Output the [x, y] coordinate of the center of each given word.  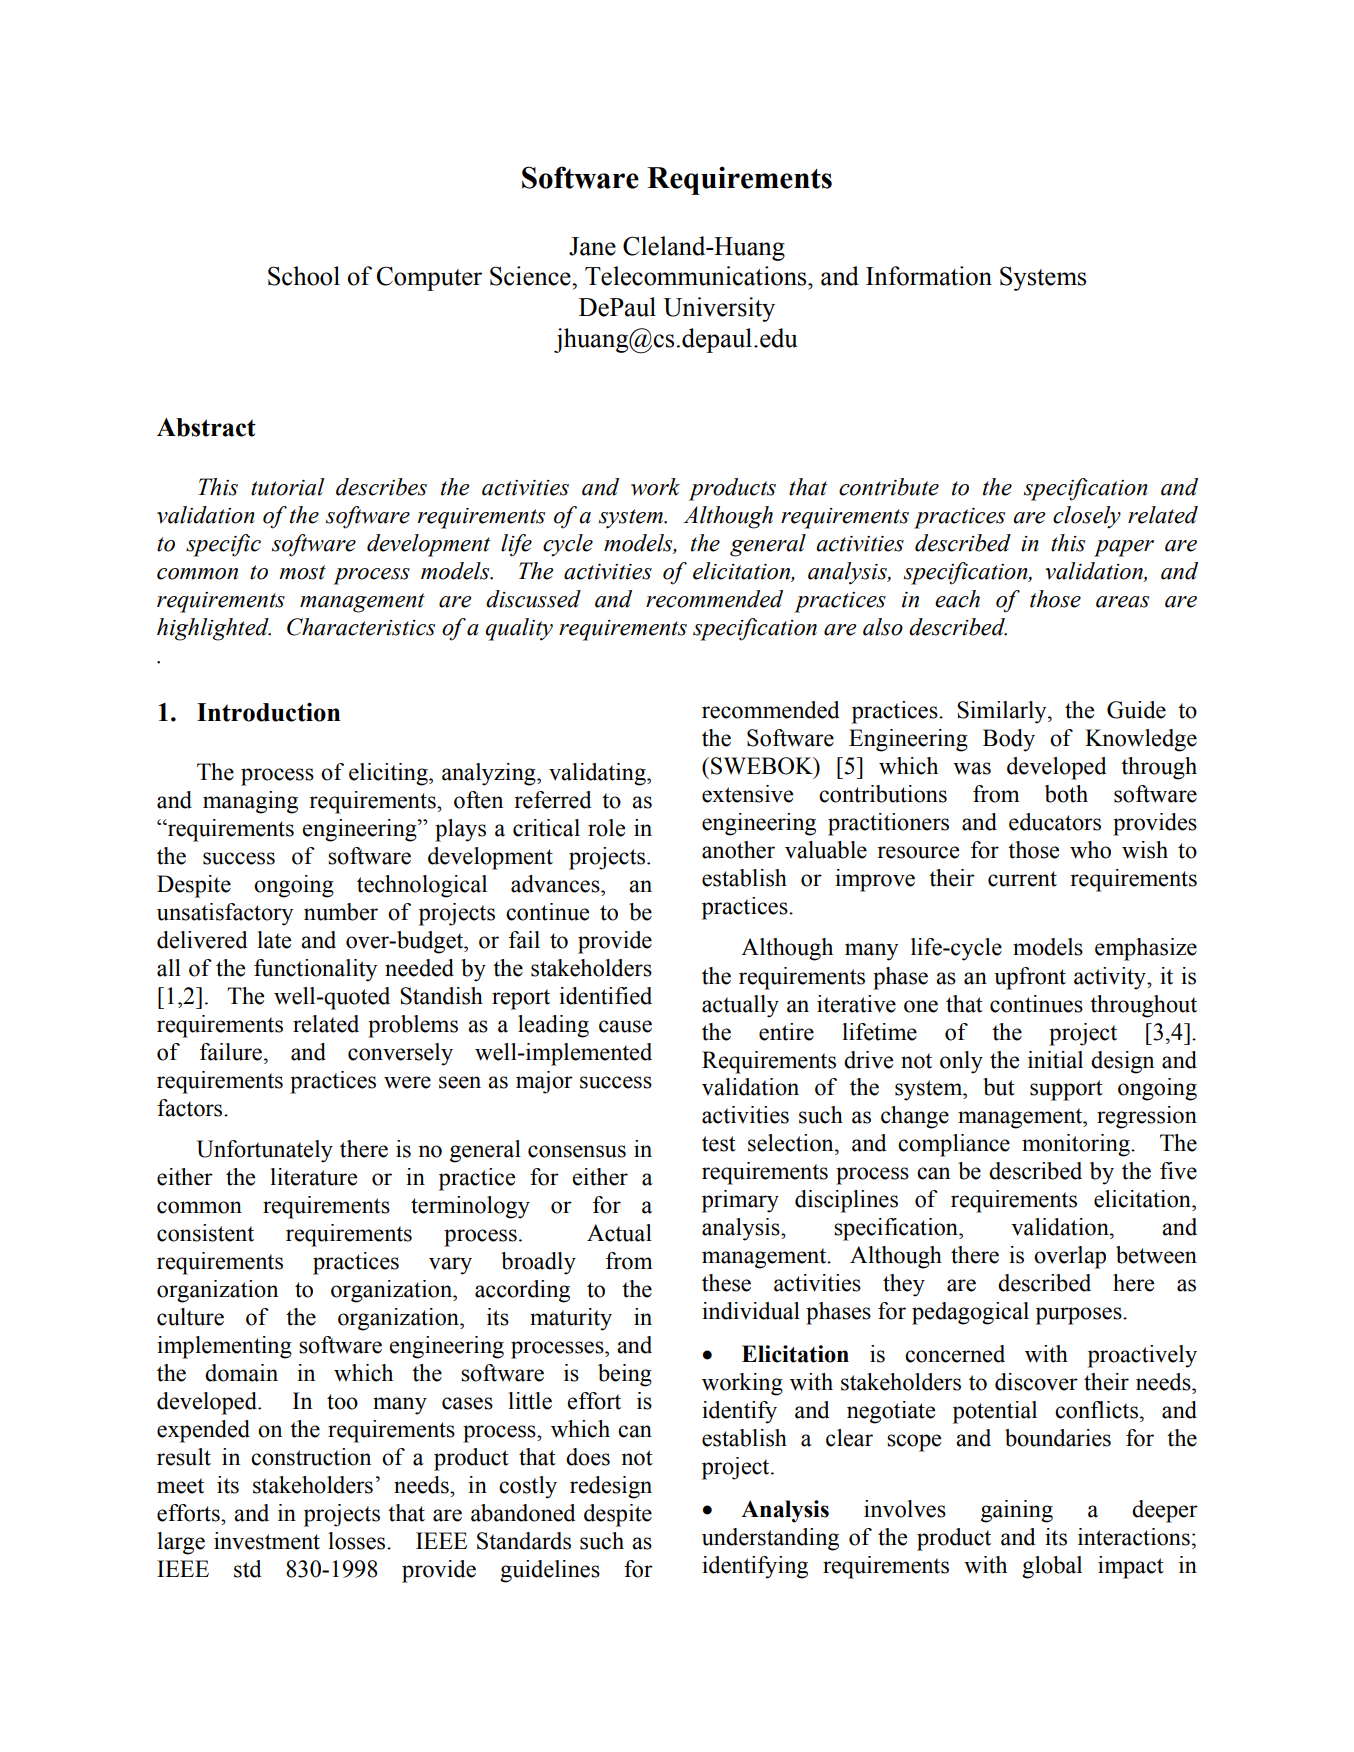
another [738, 850]
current [1022, 879]
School [304, 276]
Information [929, 276]
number [341, 912]
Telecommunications [697, 276]
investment [267, 1541]
